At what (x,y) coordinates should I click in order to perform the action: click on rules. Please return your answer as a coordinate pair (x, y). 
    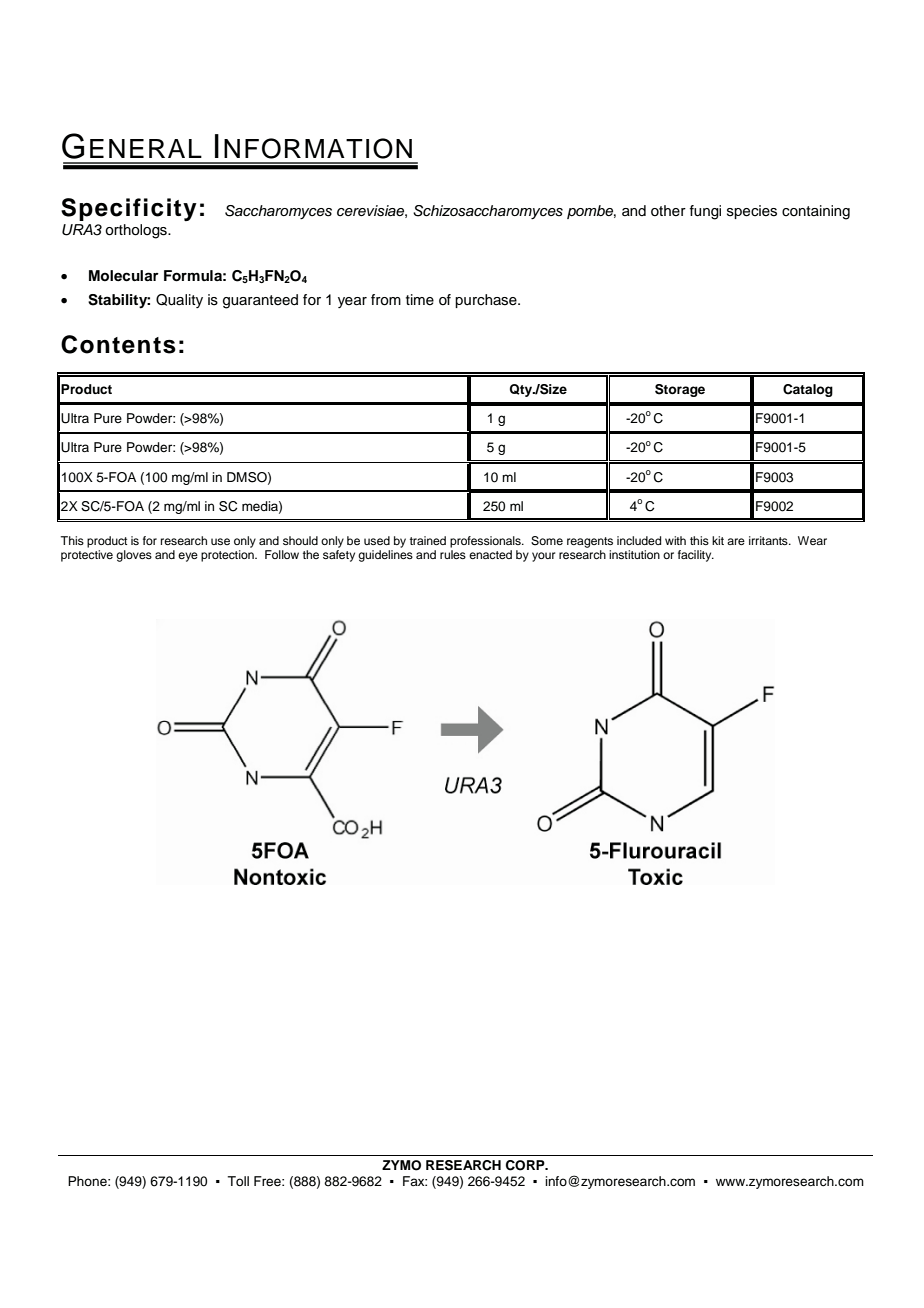
    Looking at the image, I should click on (453, 554).
